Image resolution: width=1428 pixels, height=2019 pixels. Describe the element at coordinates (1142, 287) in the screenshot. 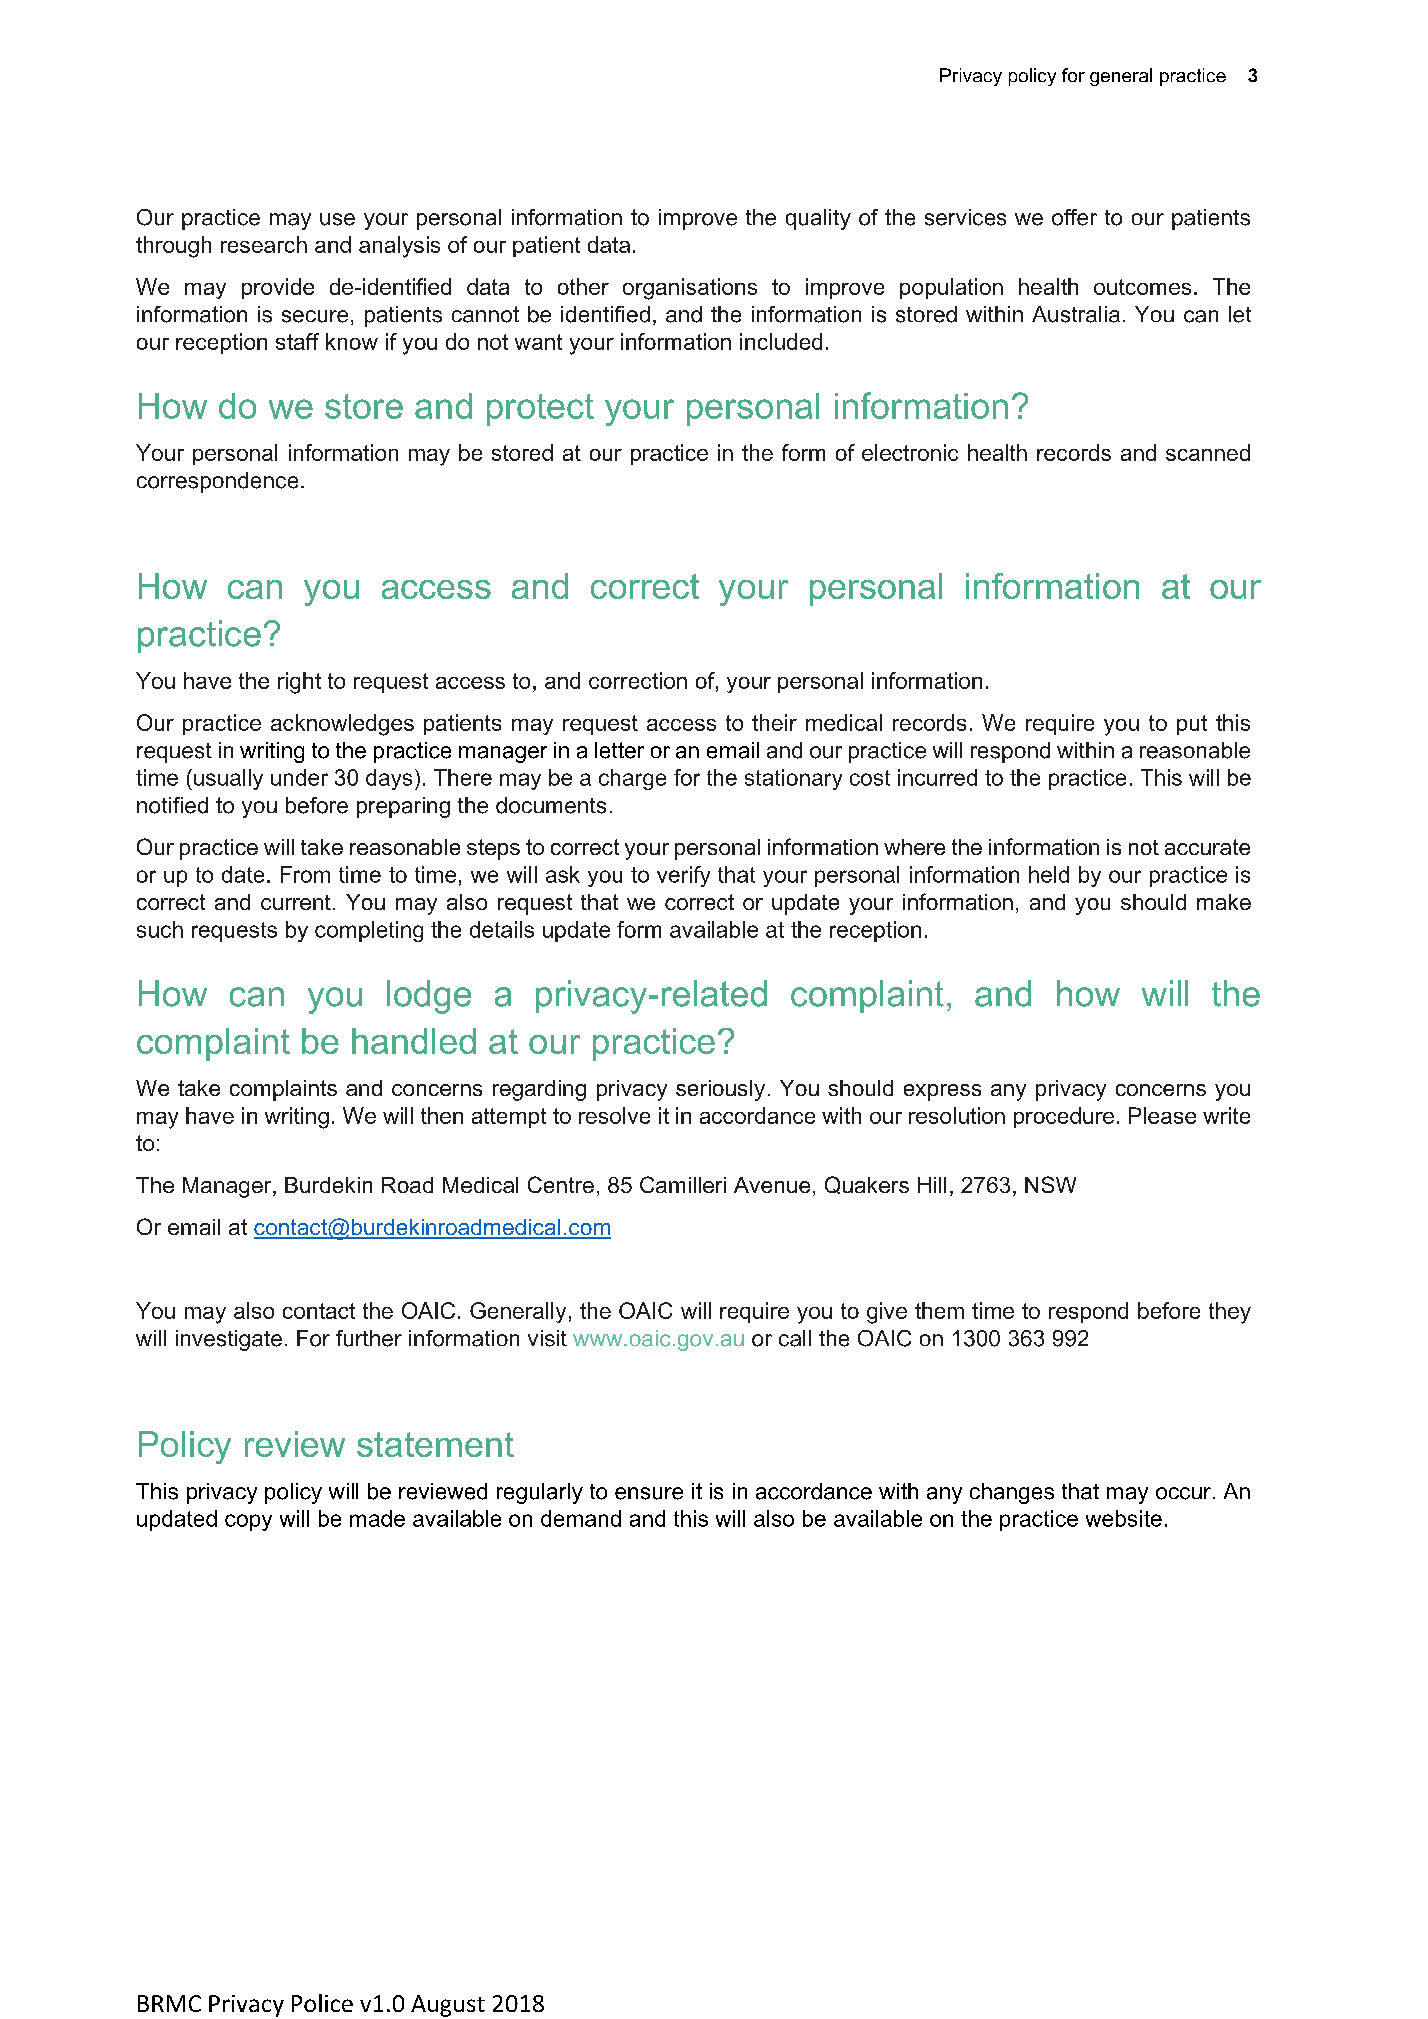

I see `outcomes` at that location.
